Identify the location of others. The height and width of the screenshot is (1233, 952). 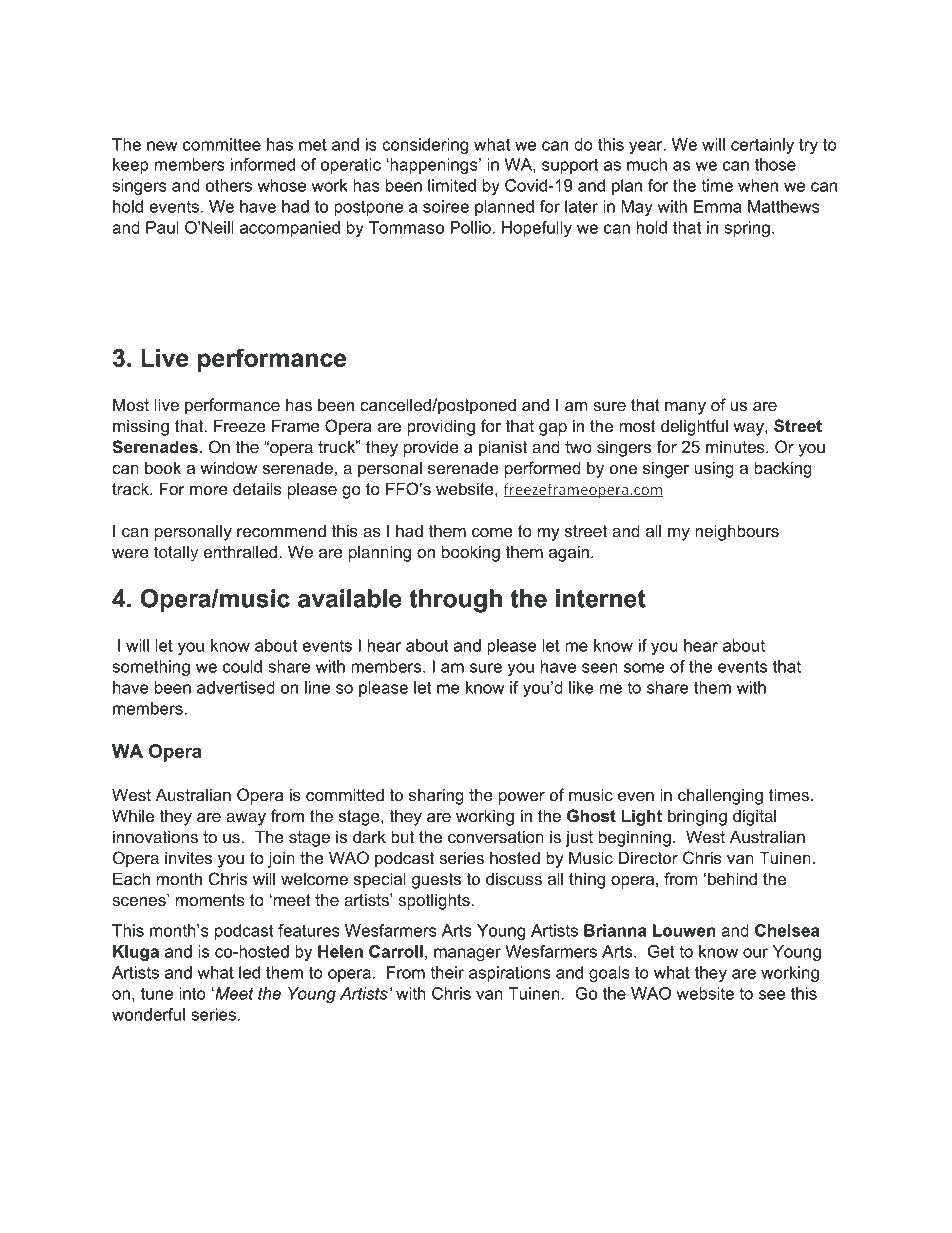
(229, 185).
